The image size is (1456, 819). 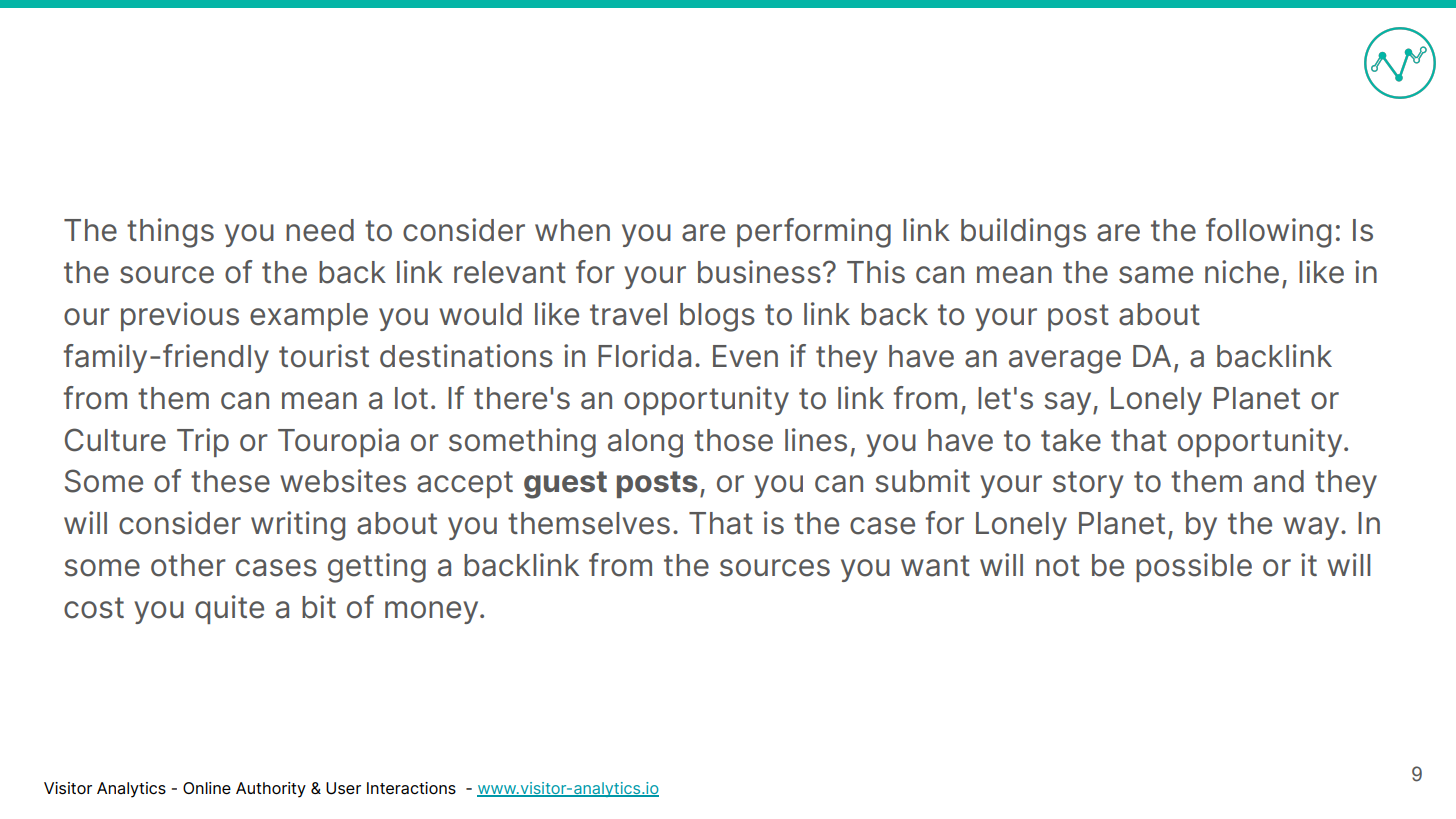 I want to click on following, so click(x=1268, y=233).
